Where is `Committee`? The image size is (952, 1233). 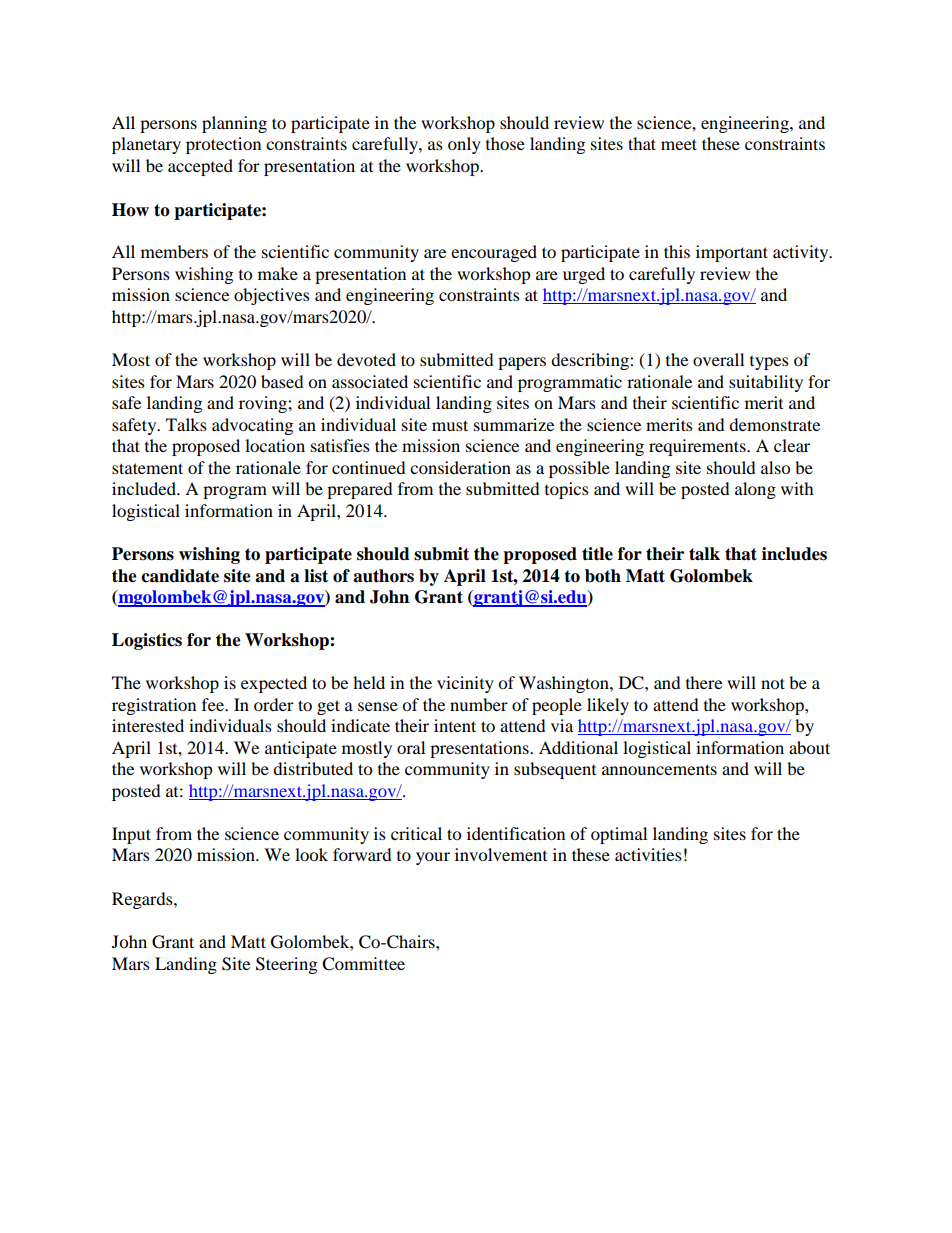
Committee is located at coordinates (363, 964).
